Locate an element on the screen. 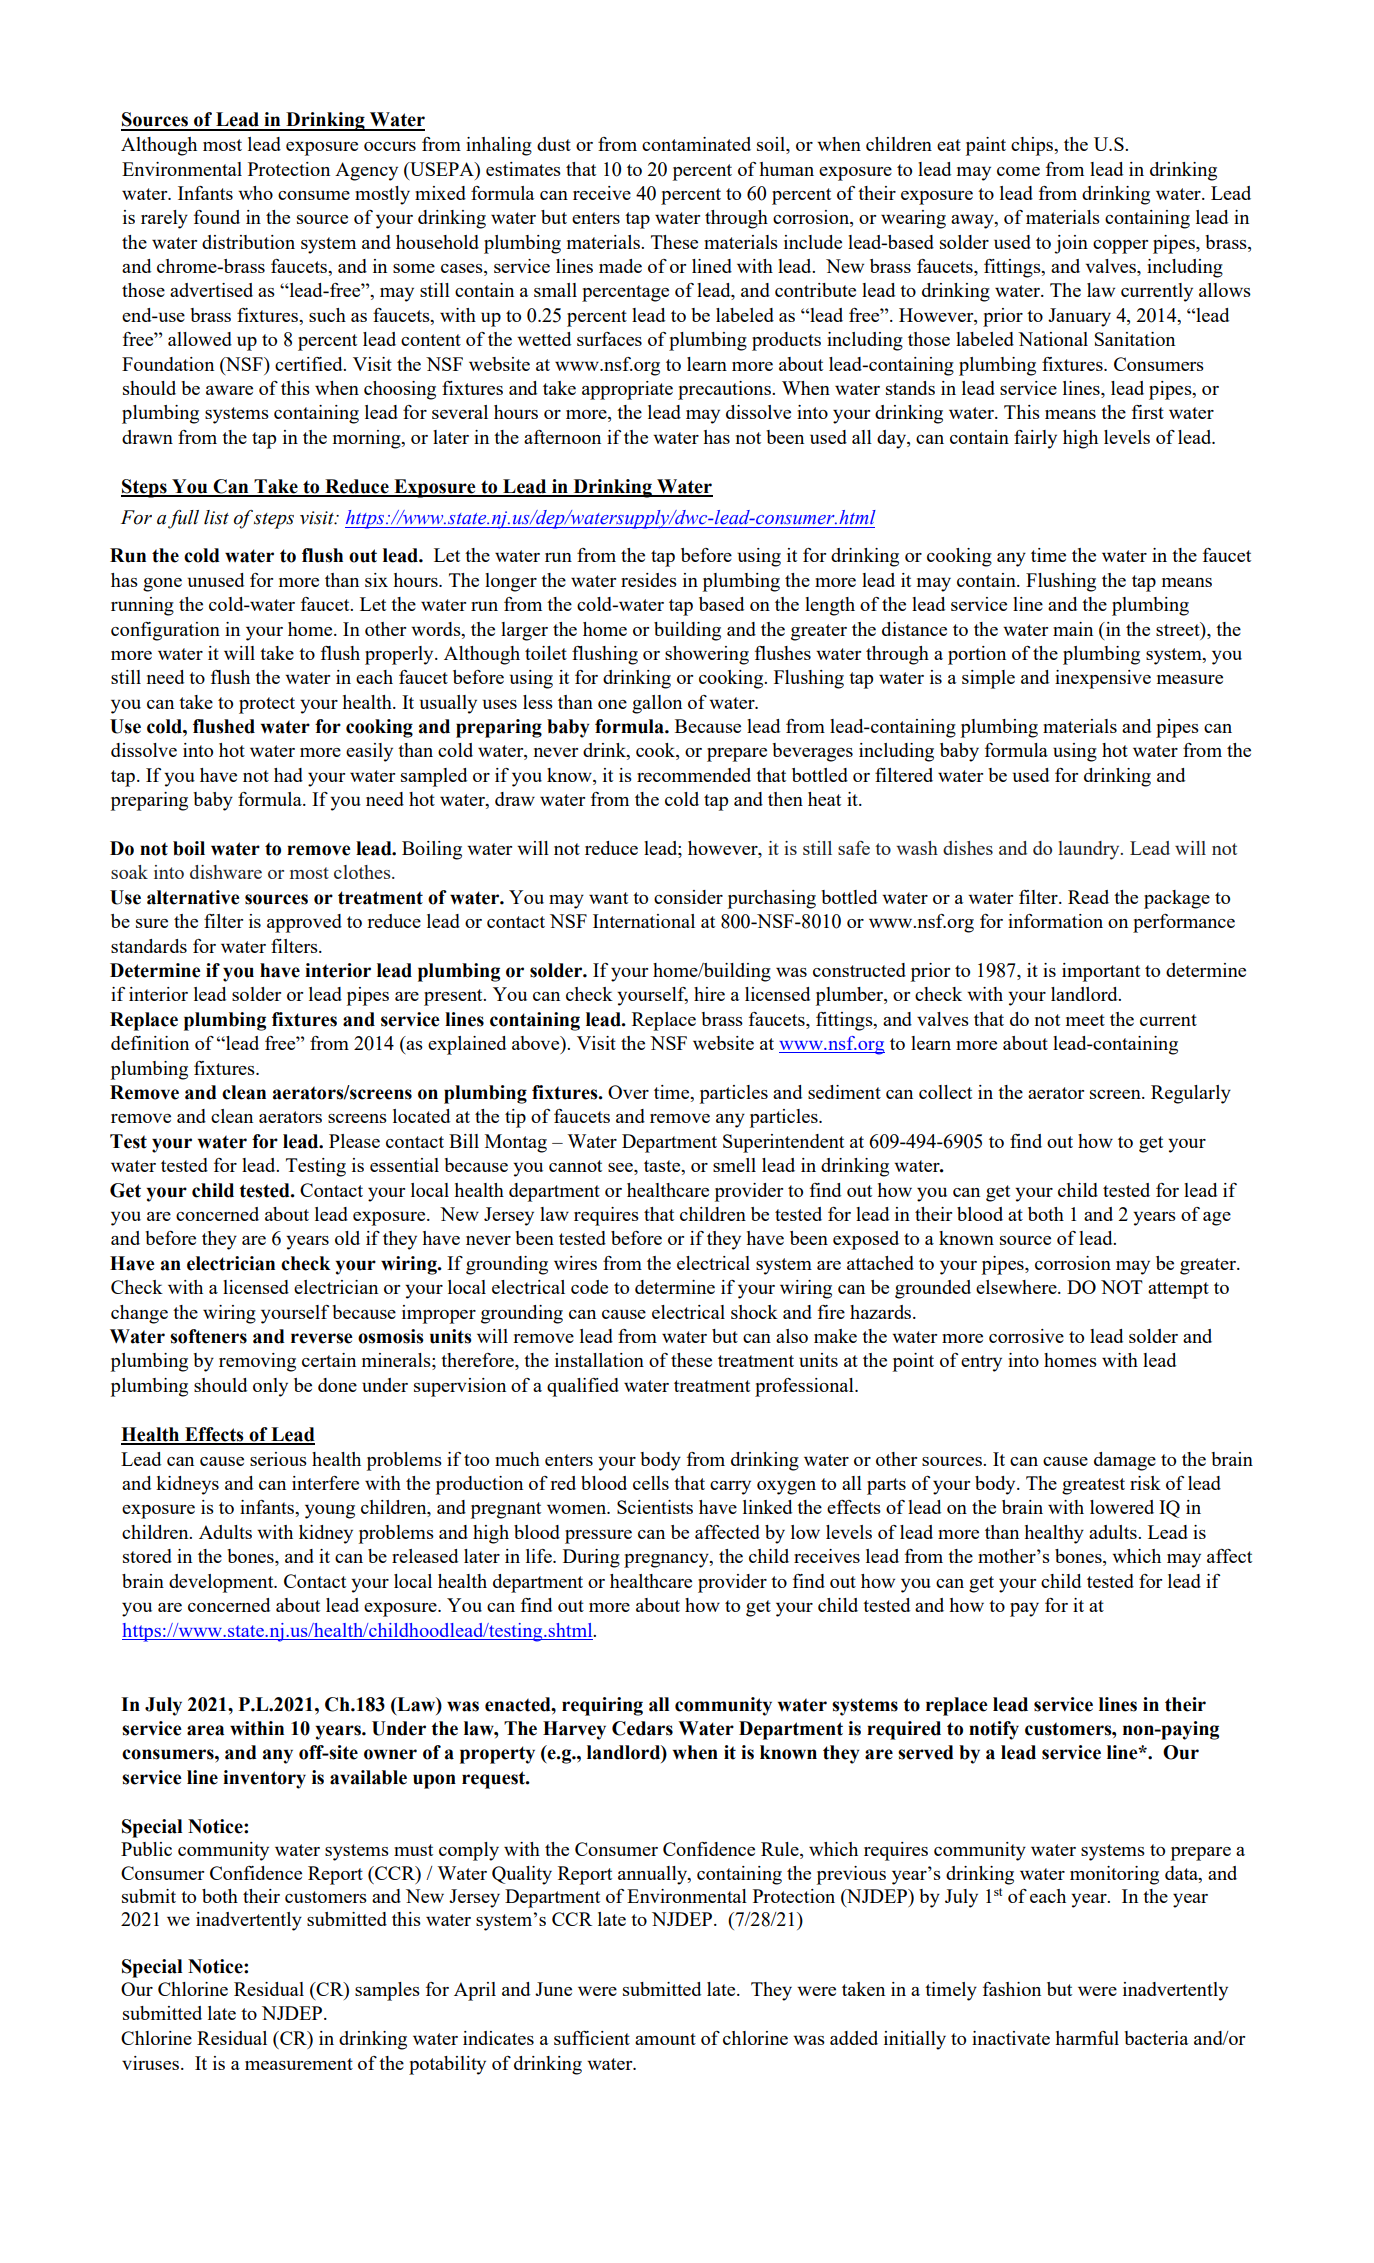 This screenshot has width=1374, height=2263. harmful is located at coordinates (1087, 2038).
